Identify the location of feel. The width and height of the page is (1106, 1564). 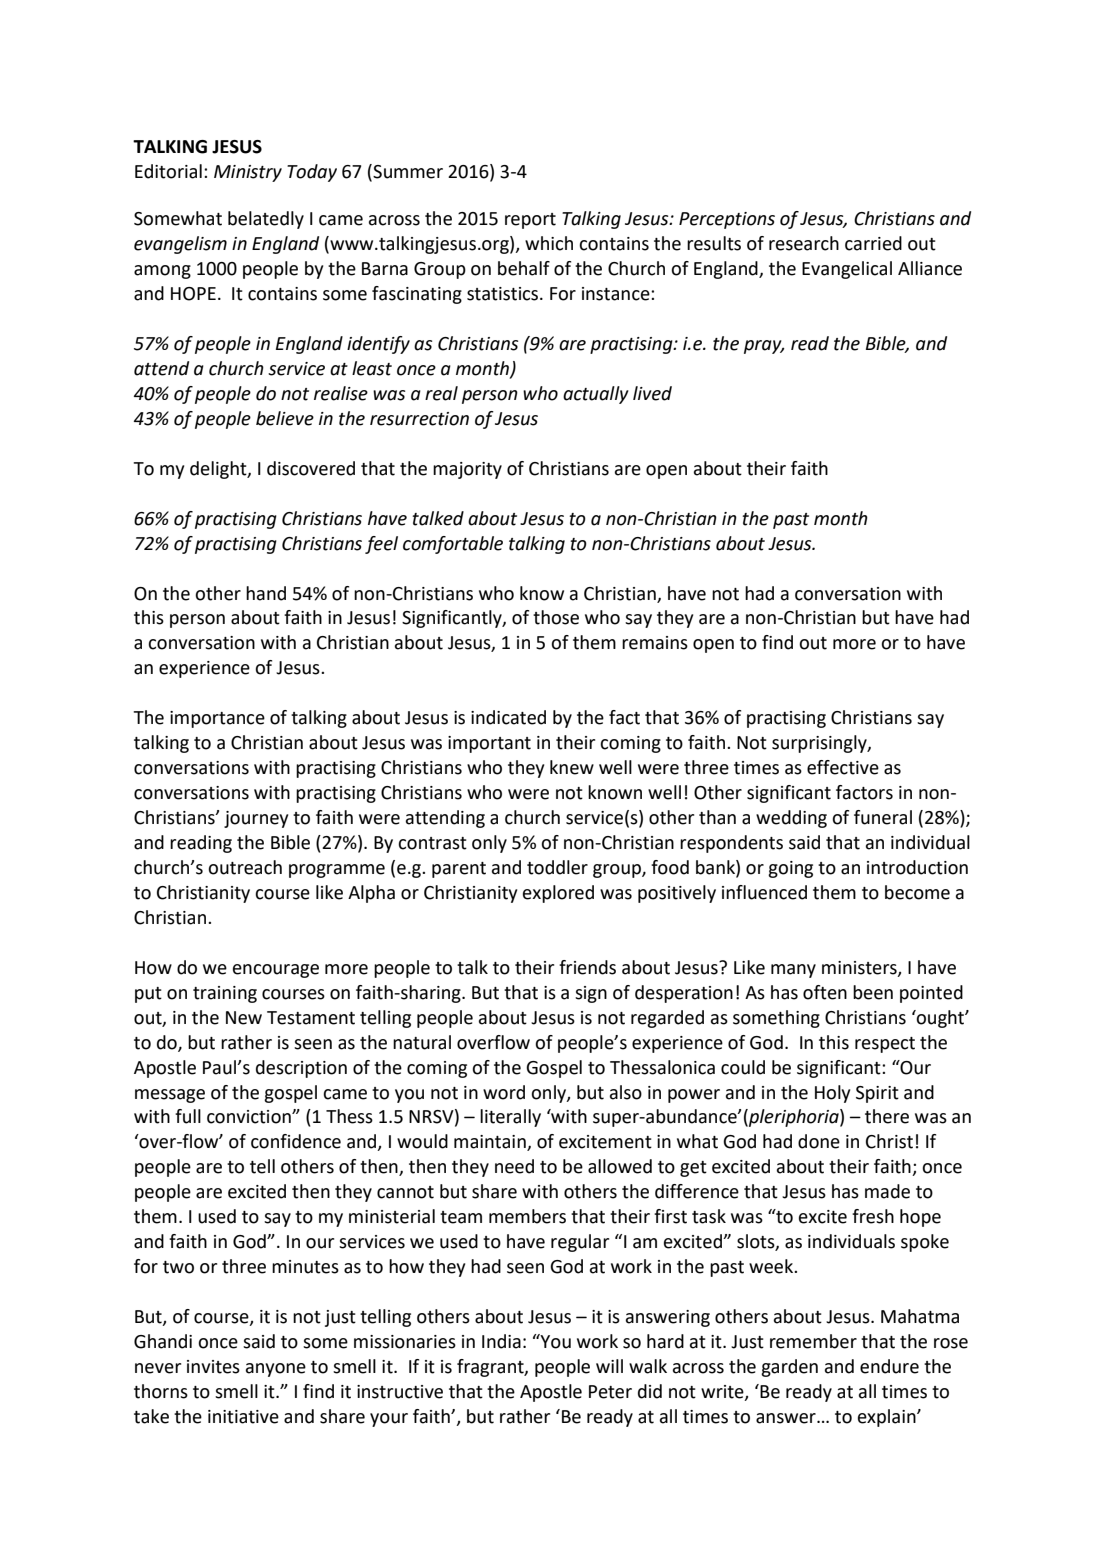
(381, 545).
